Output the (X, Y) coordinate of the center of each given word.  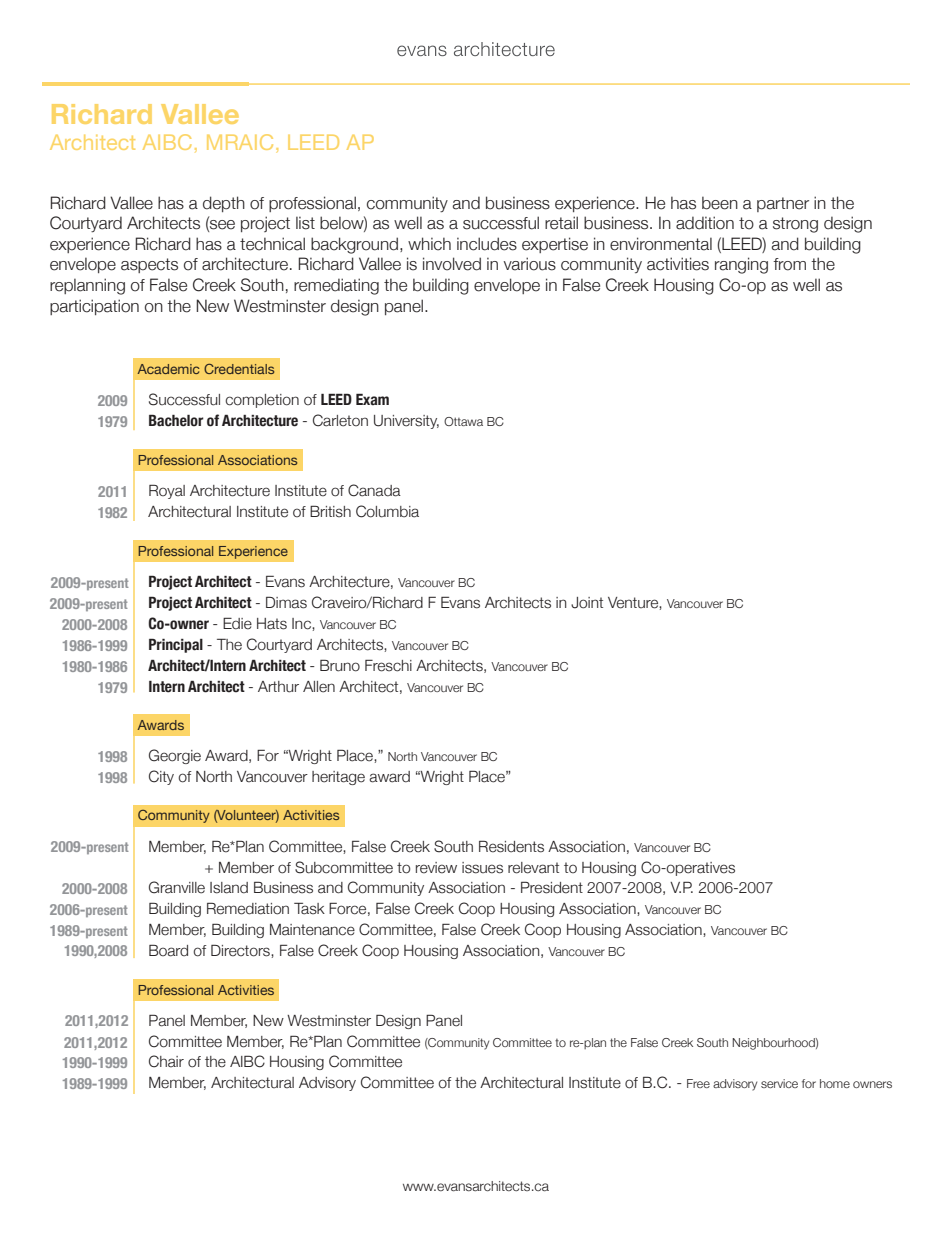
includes (487, 244)
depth (224, 204)
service (779, 1083)
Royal (167, 491)
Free (698, 1083)
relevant (533, 868)
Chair (166, 1061)
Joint (587, 603)
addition (705, 223)
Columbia (387, 511)
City (161, 777)
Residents (511, 846)
